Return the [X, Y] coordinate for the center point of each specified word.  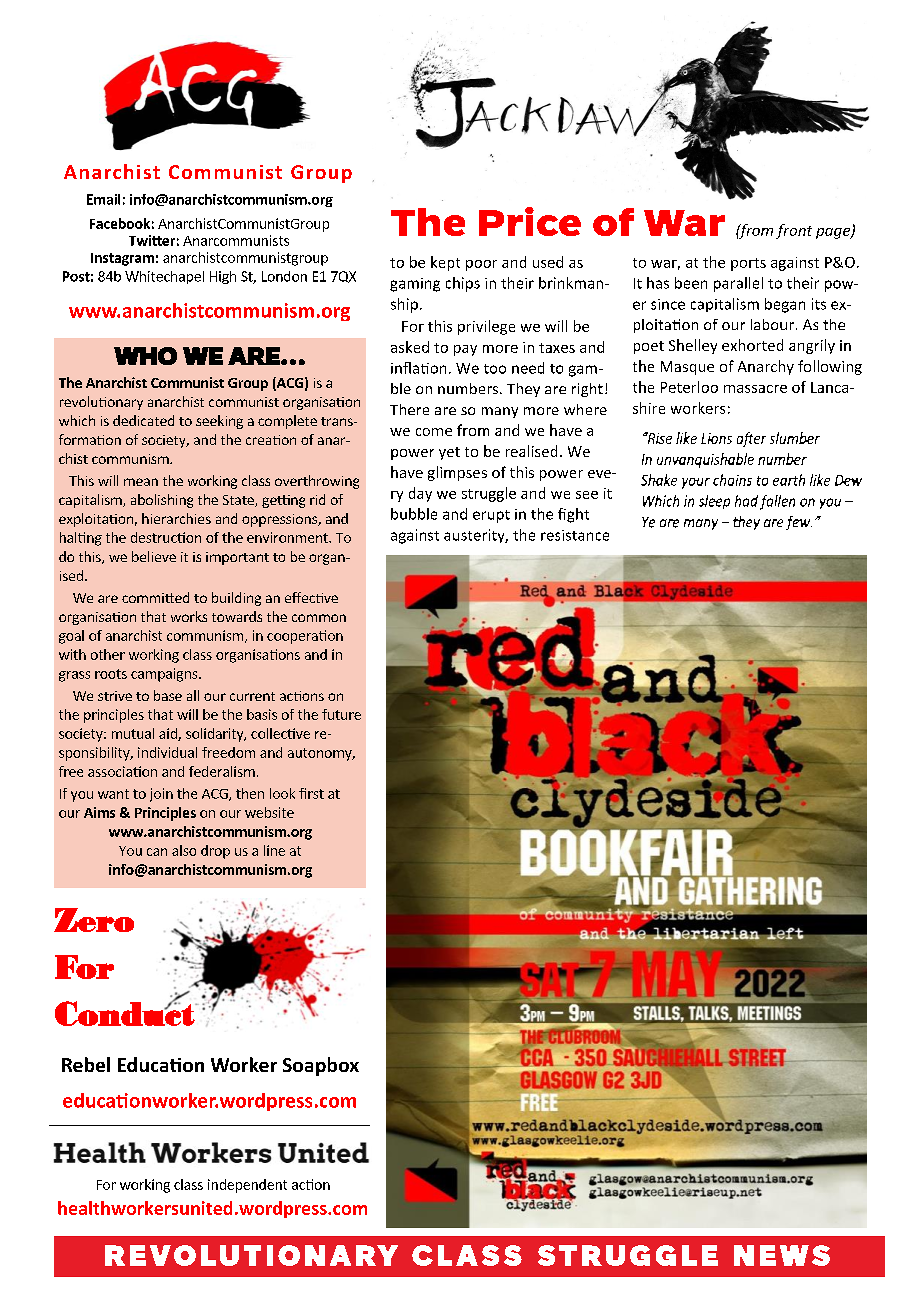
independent [247, 1186]
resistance [575, 535]
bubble [414, 514]
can [157, 852]
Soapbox [321, 1066]
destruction [166, 537]
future [341, 714]
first [311, 793]
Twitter [152, 240]
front [794, 231]
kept [445, 263]
